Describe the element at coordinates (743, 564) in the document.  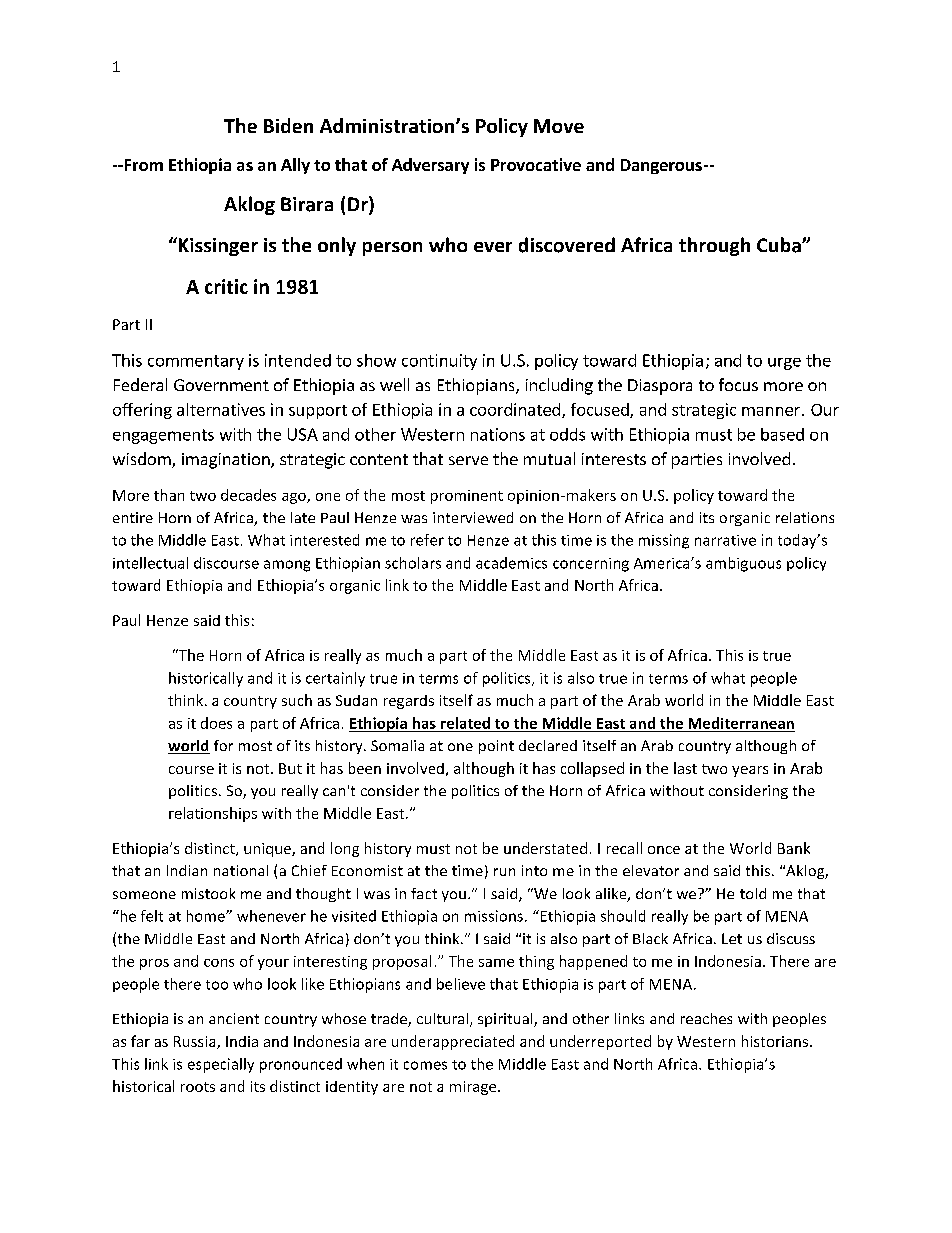
I see `ambiguous` at that location.
